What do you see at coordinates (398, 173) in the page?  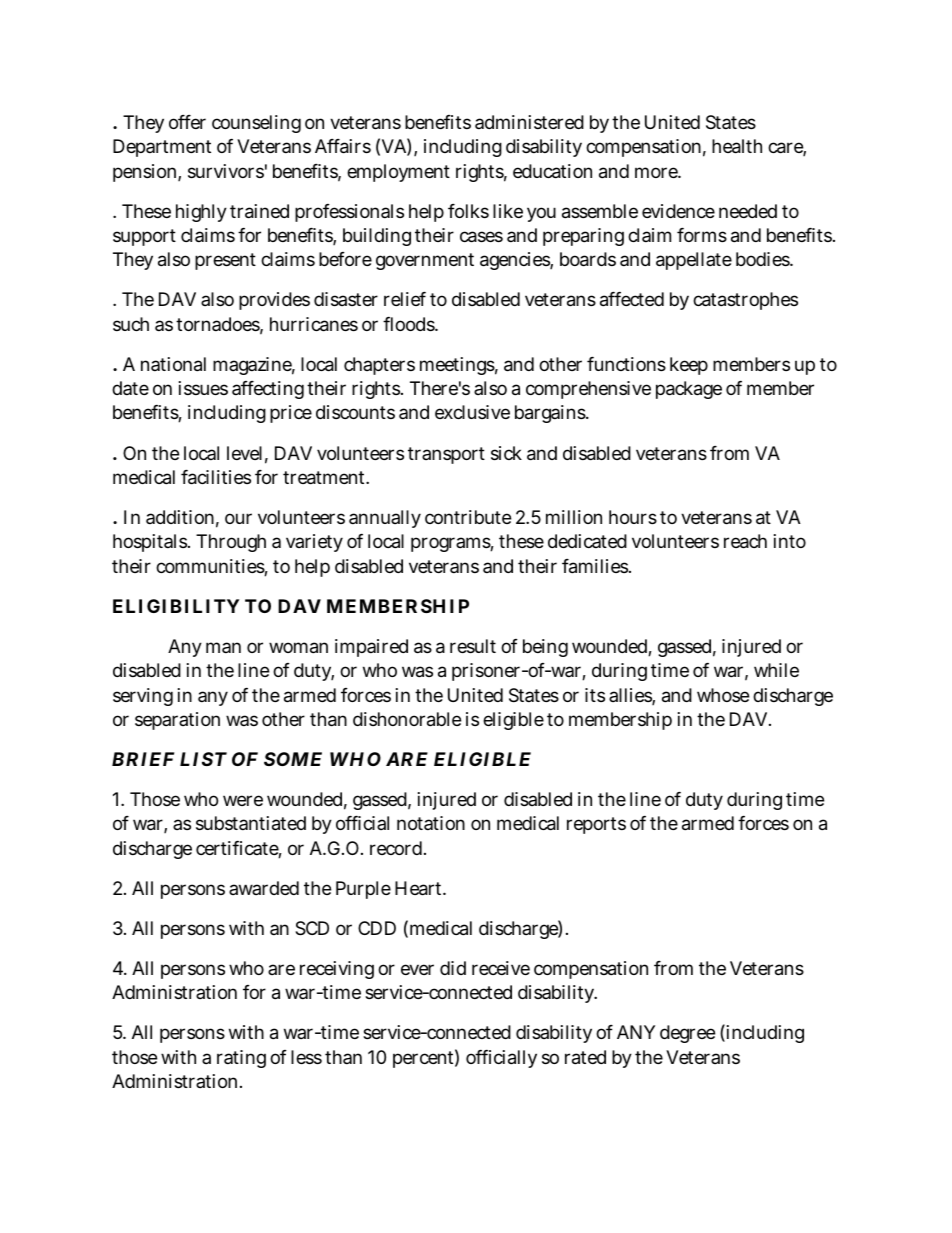 I see `employment` at bounding box center [398, 173].
